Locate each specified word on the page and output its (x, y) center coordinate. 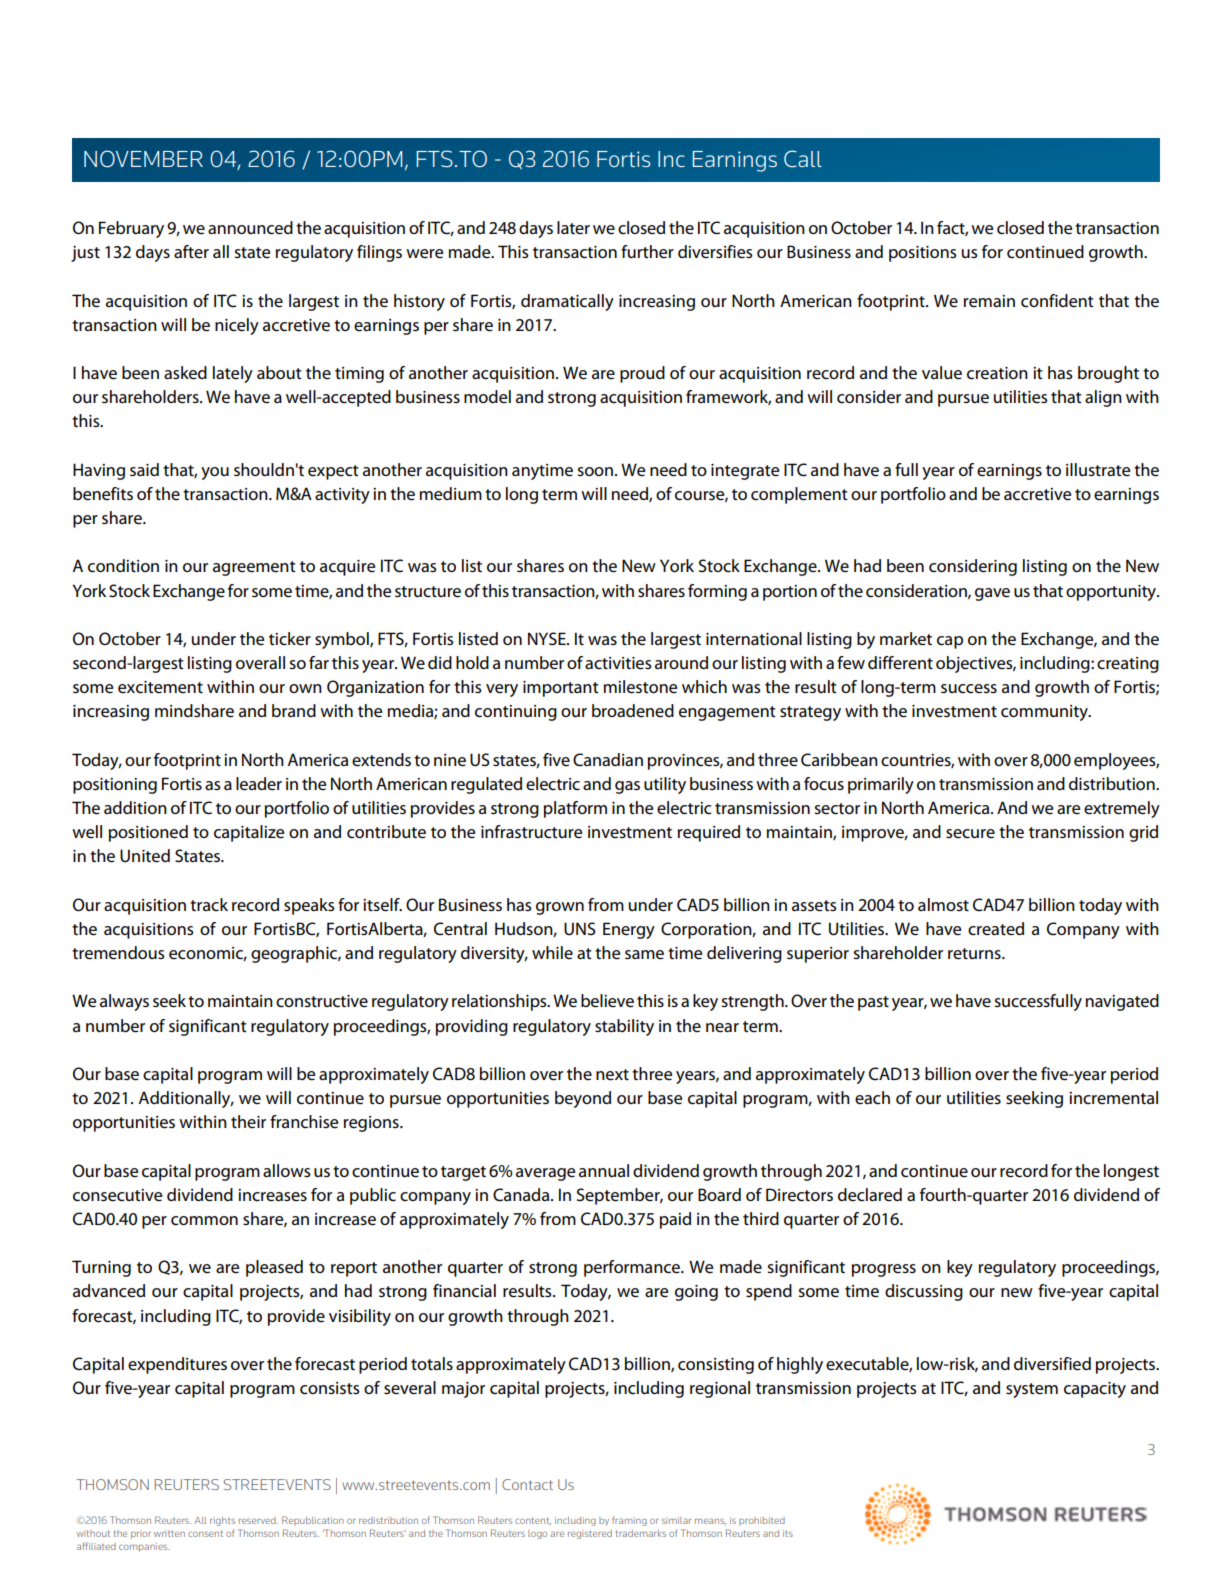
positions (923, 254)
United (145, 856)
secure (970, 834)
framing (629, 1521)
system (1032, 1390)
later (573, 228)
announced (250, 228)
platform (575, 809)
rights (222, 1521)
